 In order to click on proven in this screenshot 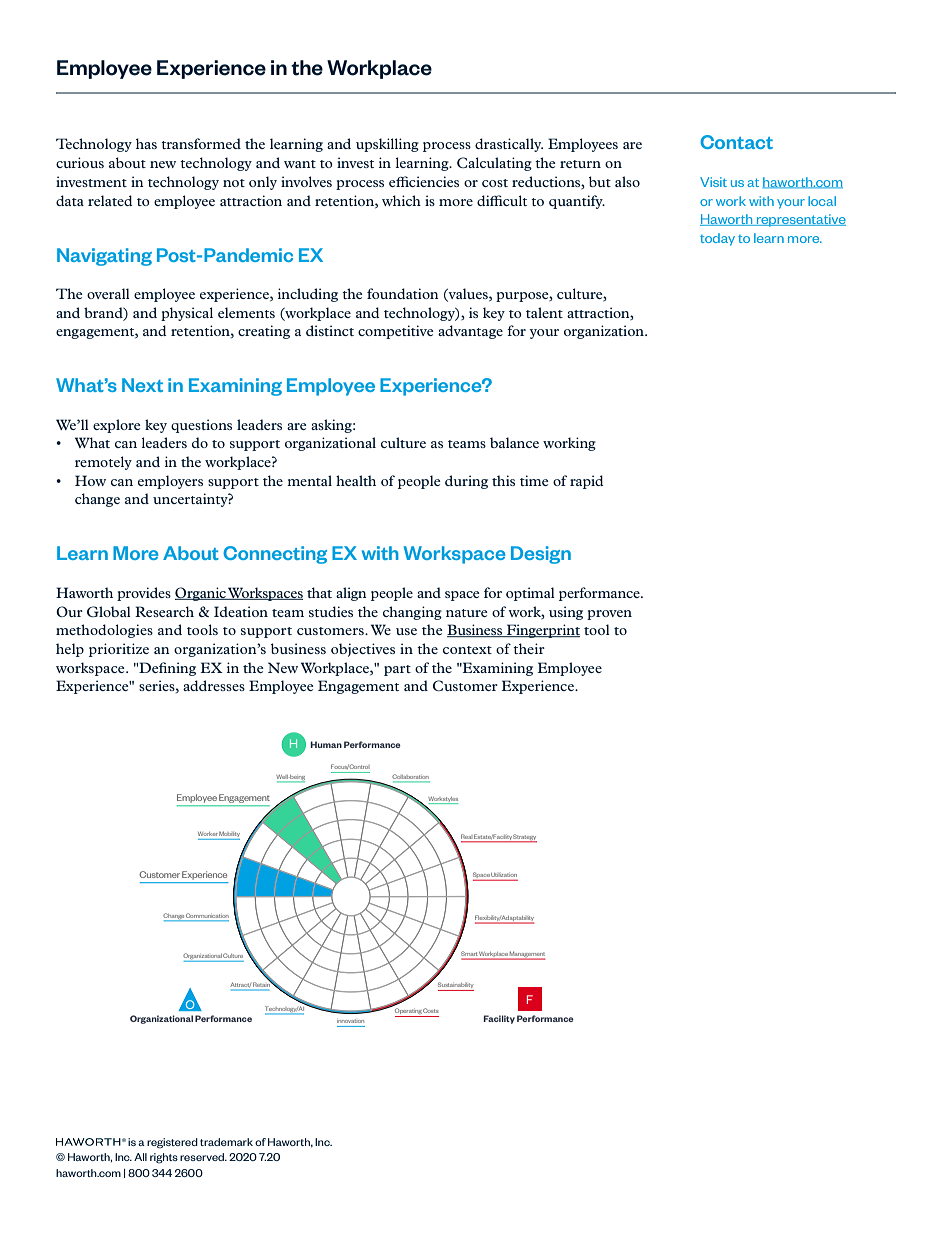, I will do `click(609, 615)`.
